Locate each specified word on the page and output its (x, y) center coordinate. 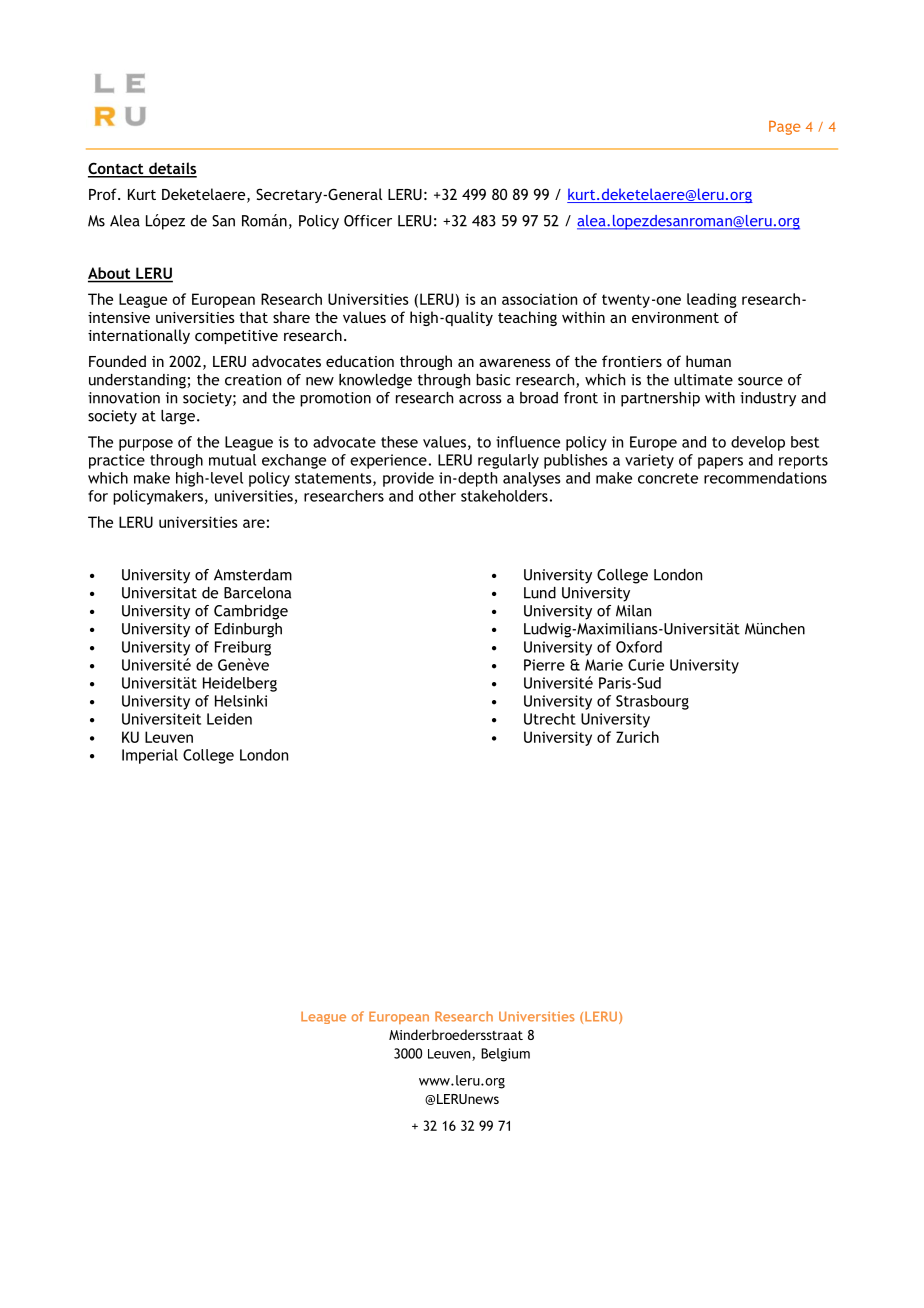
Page (784, 128)
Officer (368, 221)
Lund (540, 593)
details (172, 169)
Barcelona (257, 593)
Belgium (505, 1055)
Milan (633, 611)
